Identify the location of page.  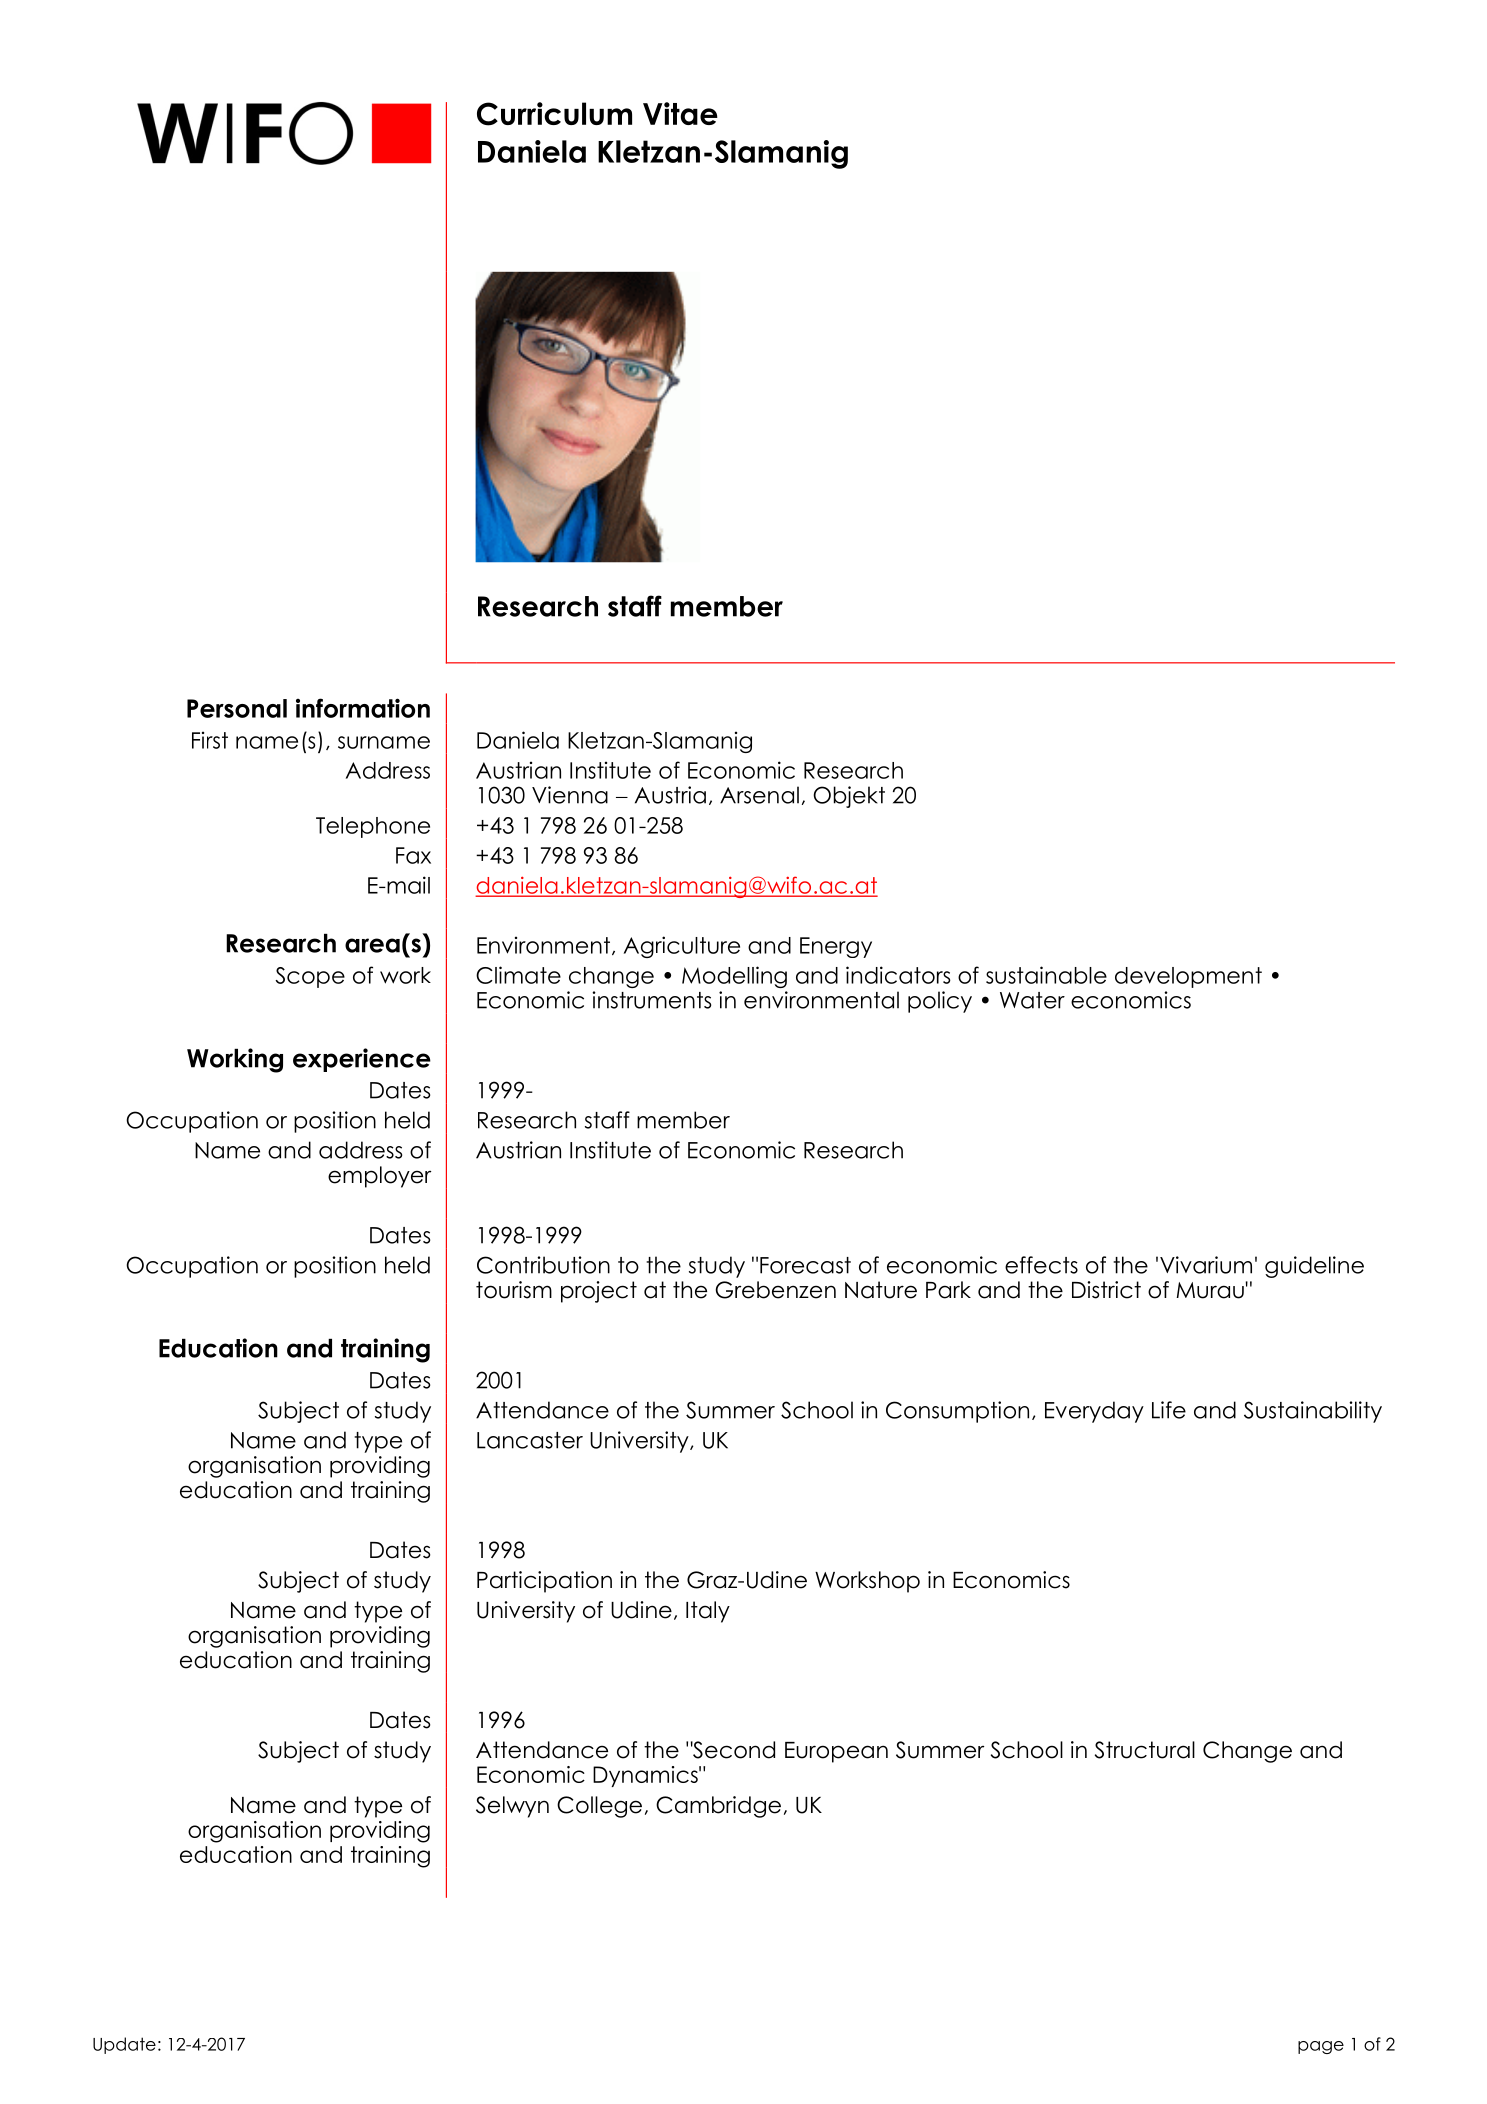
(1321, 2047).
